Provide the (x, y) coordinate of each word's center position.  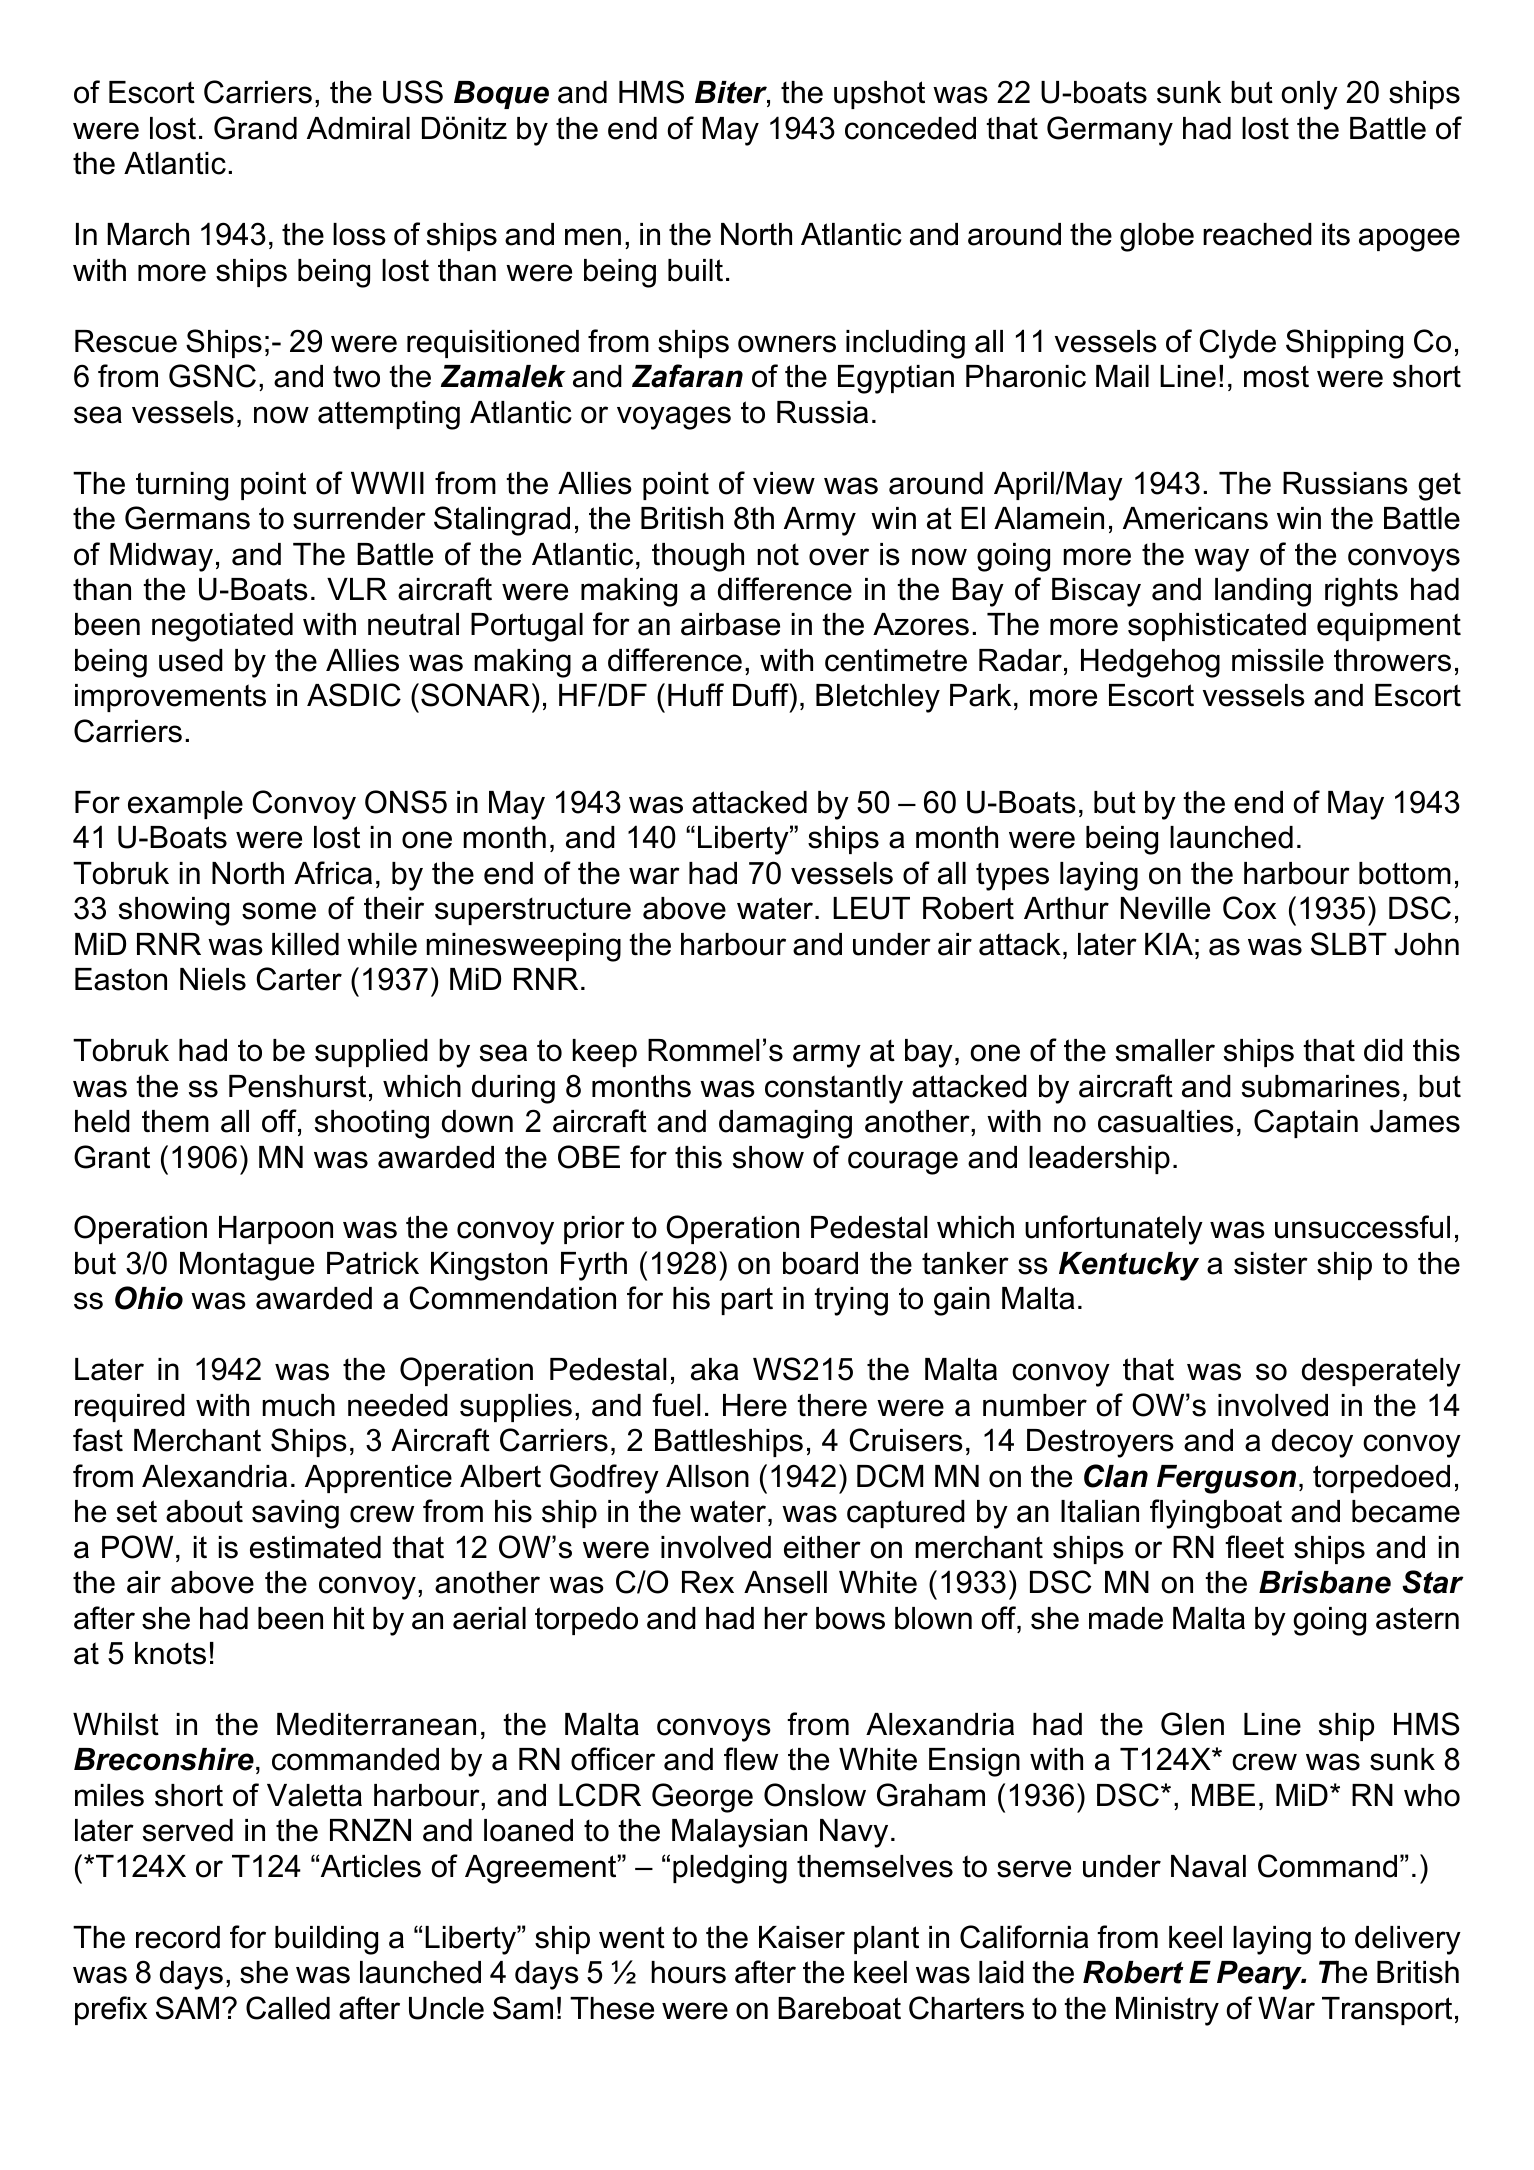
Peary (1260, 1975)
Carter (299, 979)
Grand (255, 128)
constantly (834, 1089)
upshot (879, 95)
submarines (1321, 1086)
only (1310, 95)
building (326, 1940)
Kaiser (802, 1937)
